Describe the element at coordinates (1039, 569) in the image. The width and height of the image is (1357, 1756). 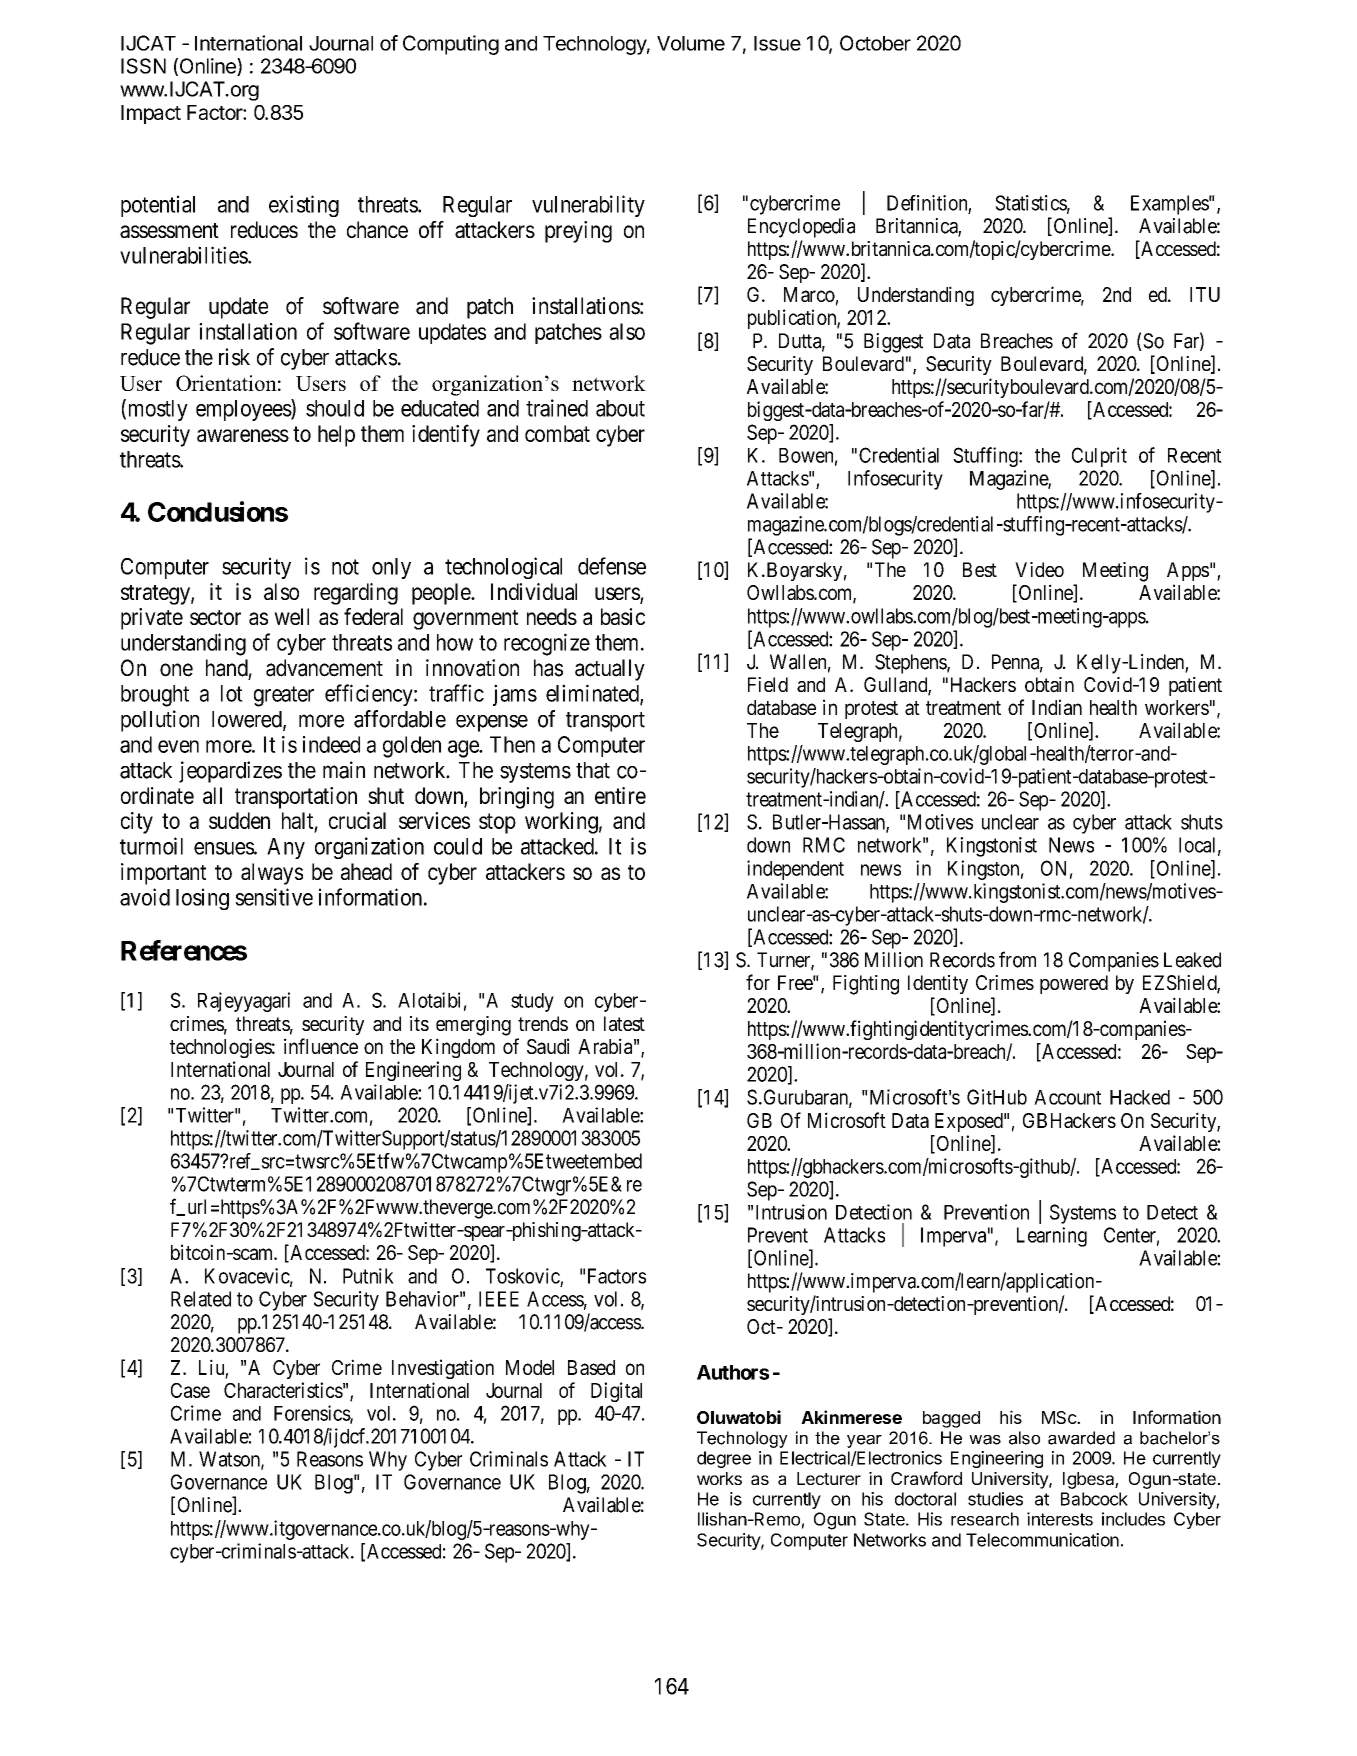
I see `Video` at that location.
